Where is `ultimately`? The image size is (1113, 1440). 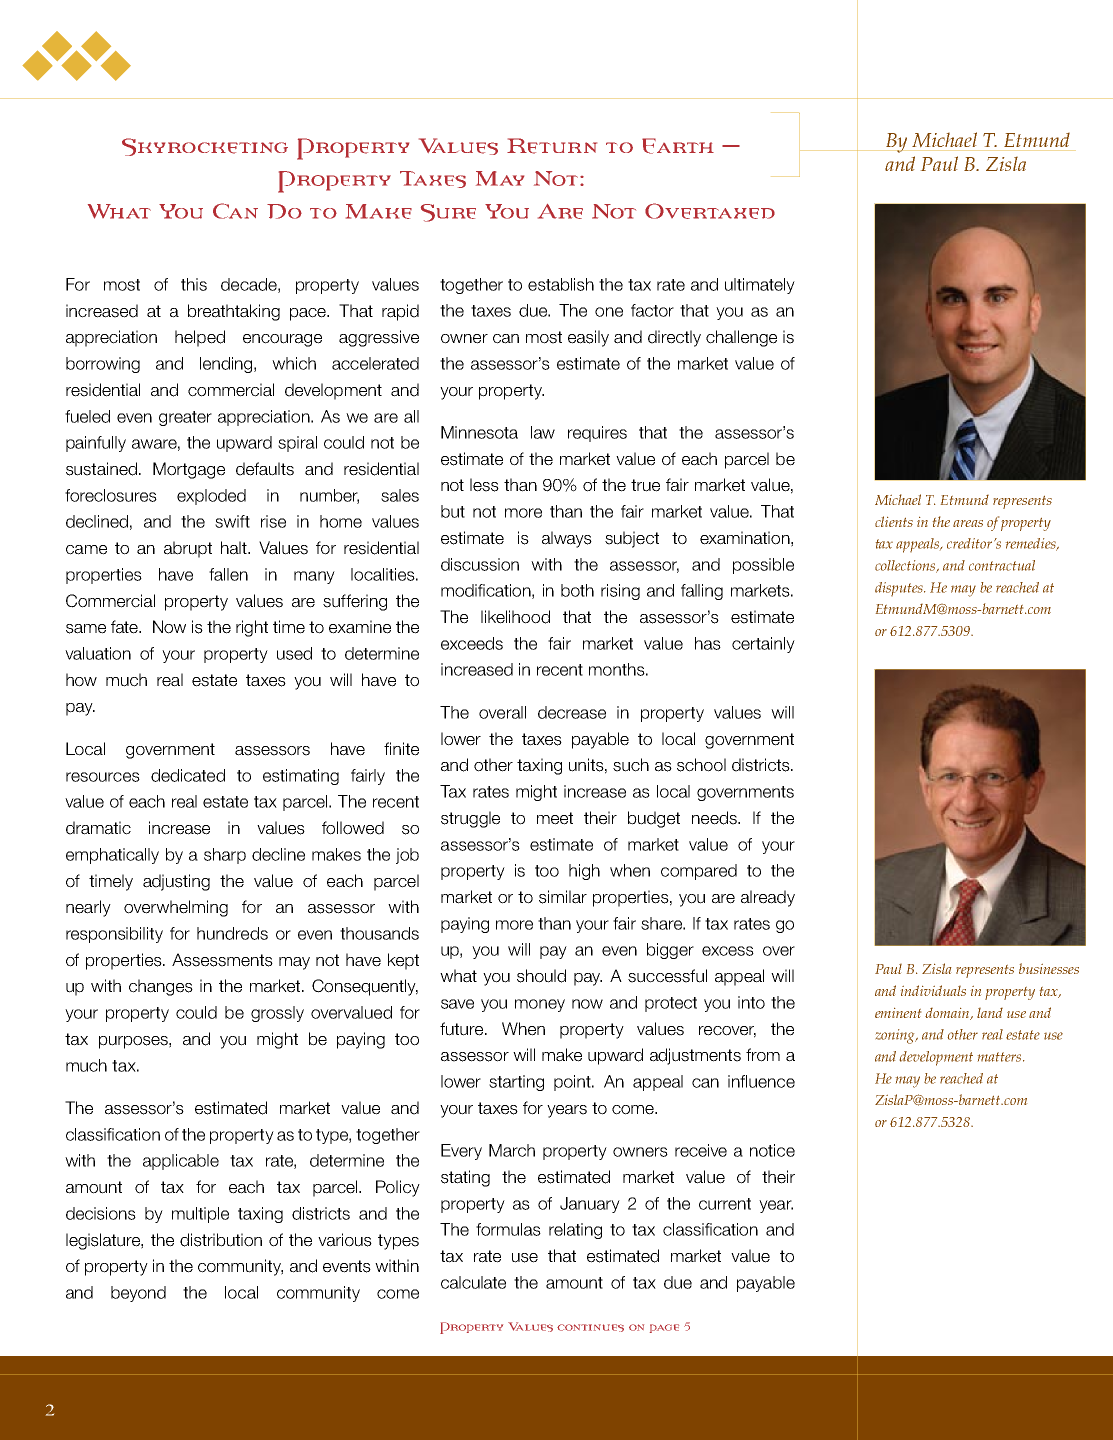 ultimately is located at coordinates (760, 286).
